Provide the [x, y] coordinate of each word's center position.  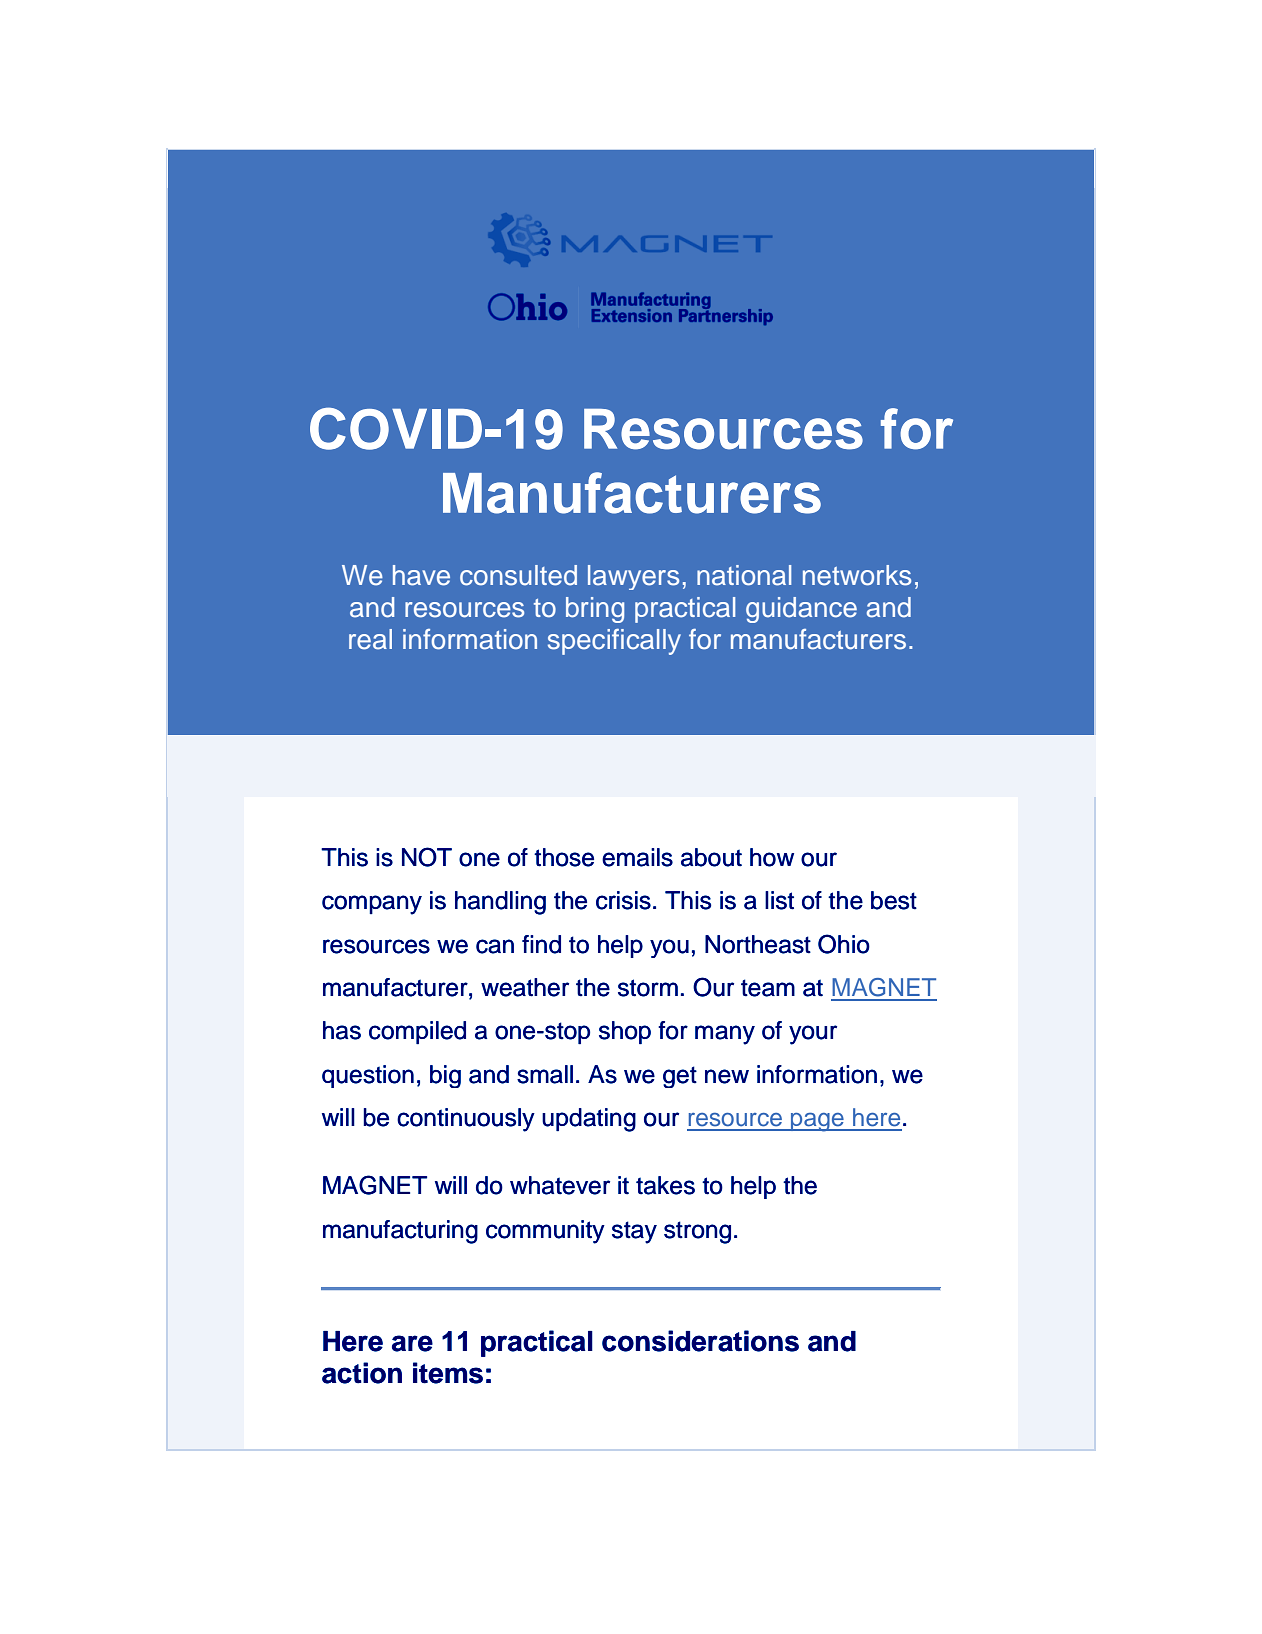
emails [637, 857]
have [421, 575]
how [772, 857]
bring [595, 610]
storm [648, 988]
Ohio [844, 944]
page [817, 1122]
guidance [801, 610]
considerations [700, 1341]
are [412, 1343]
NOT [427, 857]
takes [665, 1185]
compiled [417, 1032]
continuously [466, 1120]
